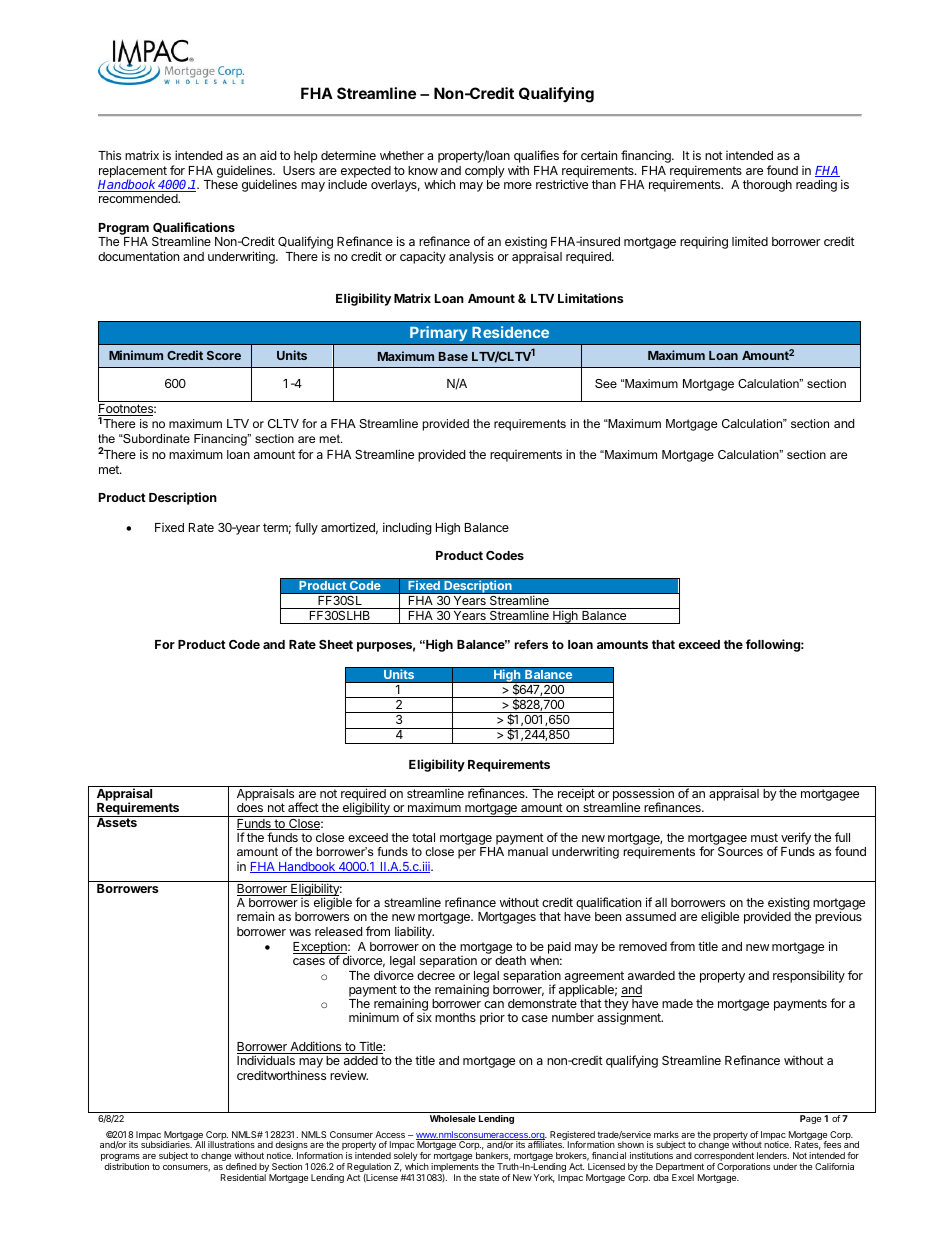 This screenshot has height=1233, width=952. Describe the element at coordinates (423, 837) in the screenshot. I see `total` at that location.
